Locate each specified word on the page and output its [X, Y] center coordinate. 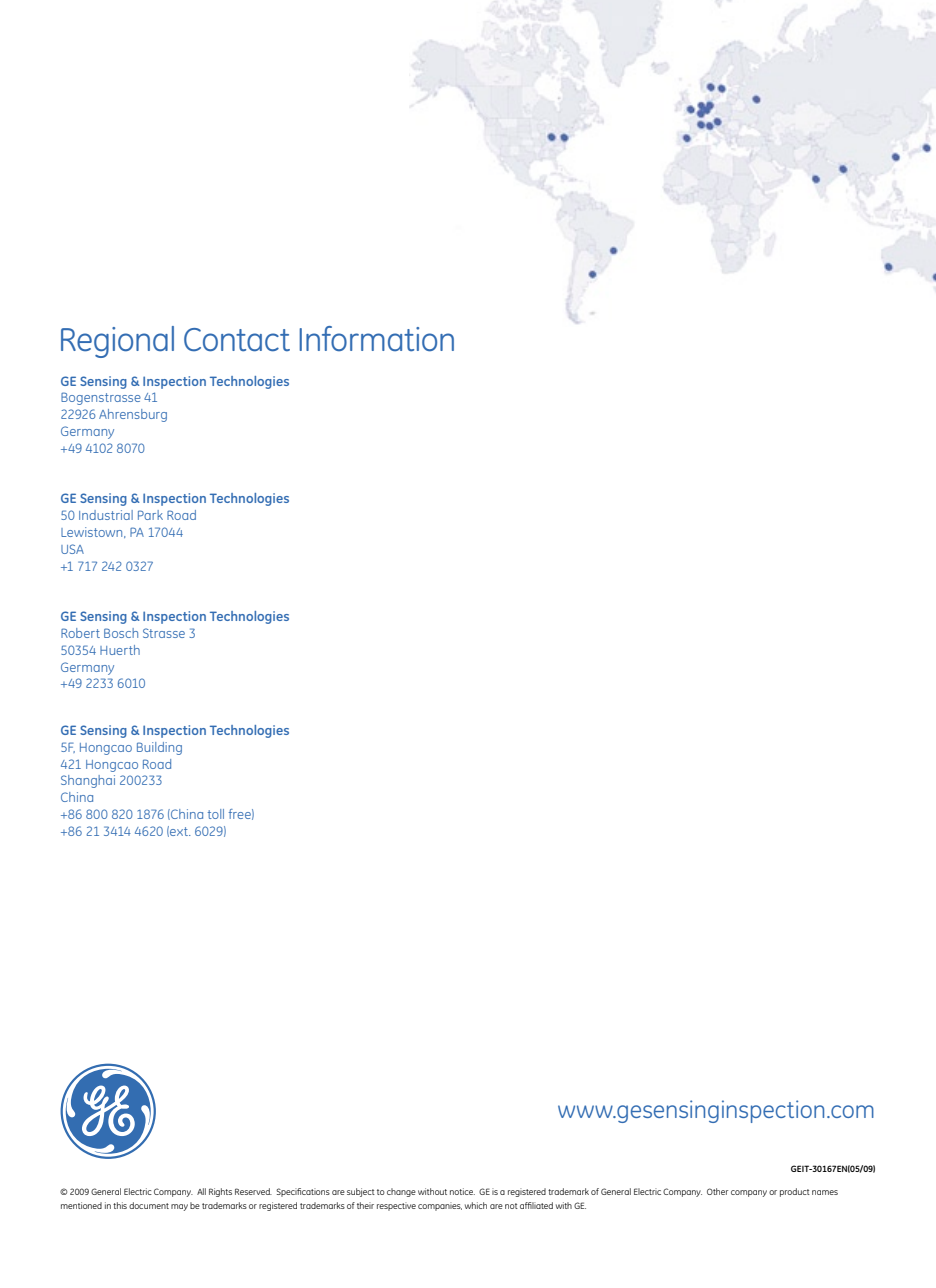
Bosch [121, 633]
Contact [237, 340]
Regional [117, 342]
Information [376, 339]
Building [159, 748]
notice [462, 1191]
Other [718, 1191]
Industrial [106, 515]
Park [150, 515]
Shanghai [88, 781]
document [149, 1205]
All [201, 1191]
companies [440, 1206]
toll [216, 814]
